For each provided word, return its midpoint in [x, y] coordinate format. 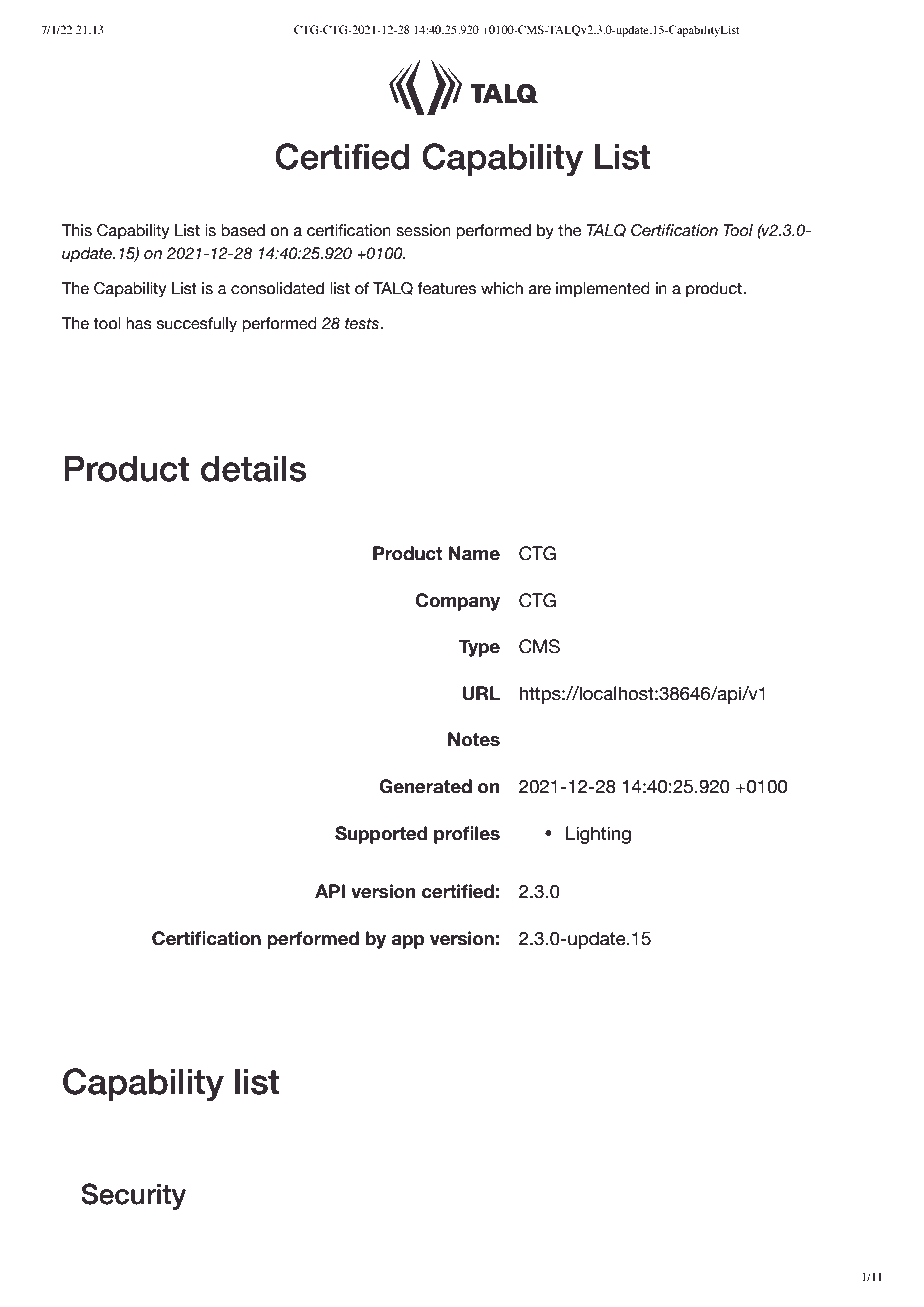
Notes [474, 739]
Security [133, 1196]
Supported [381, 835]
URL [481, 693]
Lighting [598, 835]
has [139, 323]
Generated [425, 786]
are [540, 290]
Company [457, 602]
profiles [467, 835]
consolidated [277, 288]
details [253, 469]
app [408, 942]
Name [474, 553]
